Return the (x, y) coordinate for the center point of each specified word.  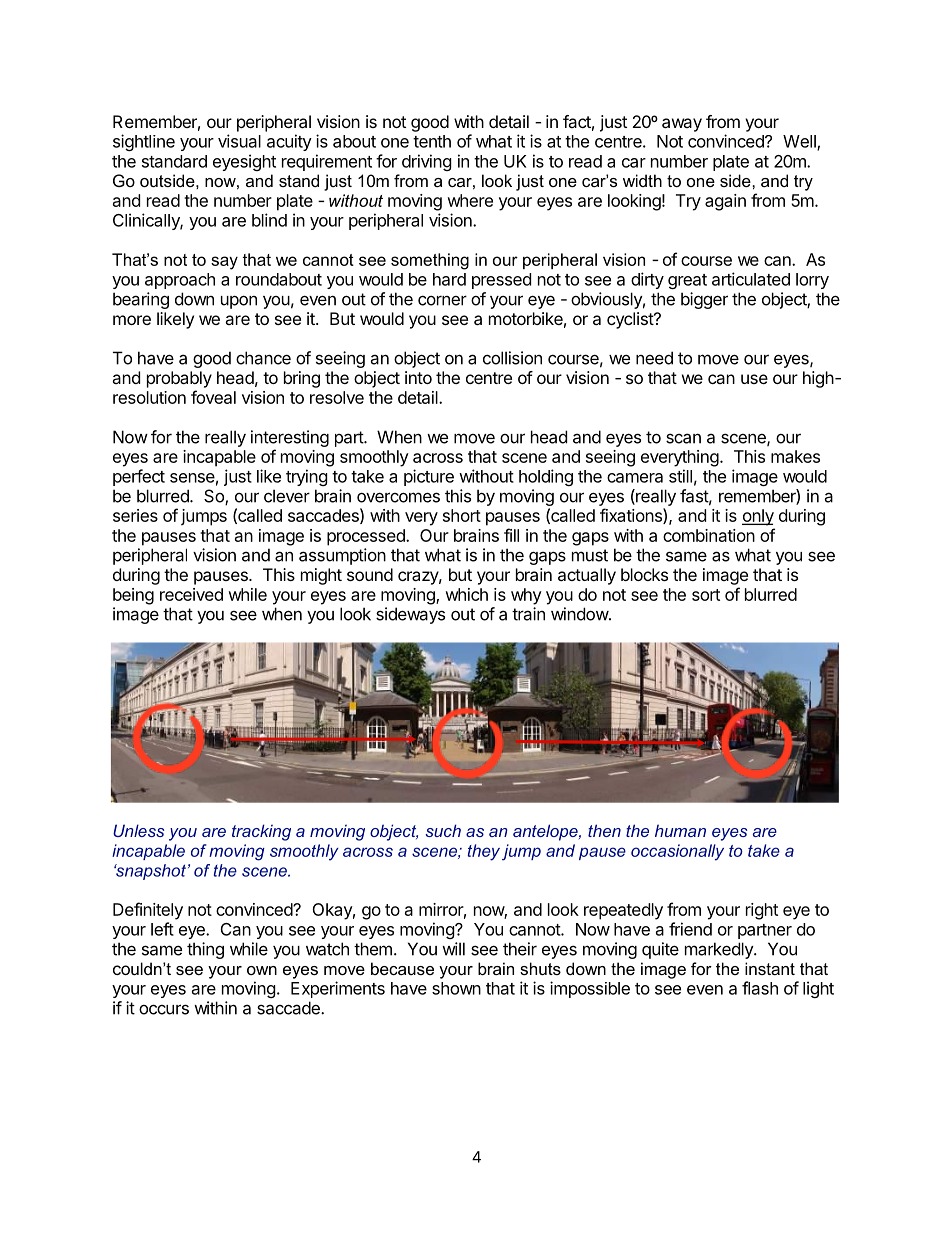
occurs (164, 1009)
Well (800, 142)
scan (683, 438)
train (528, 614)
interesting (290, 438)
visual (239, 141)
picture (429, 477)
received (191, 594)
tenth (432, 141)
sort (706, 595)
